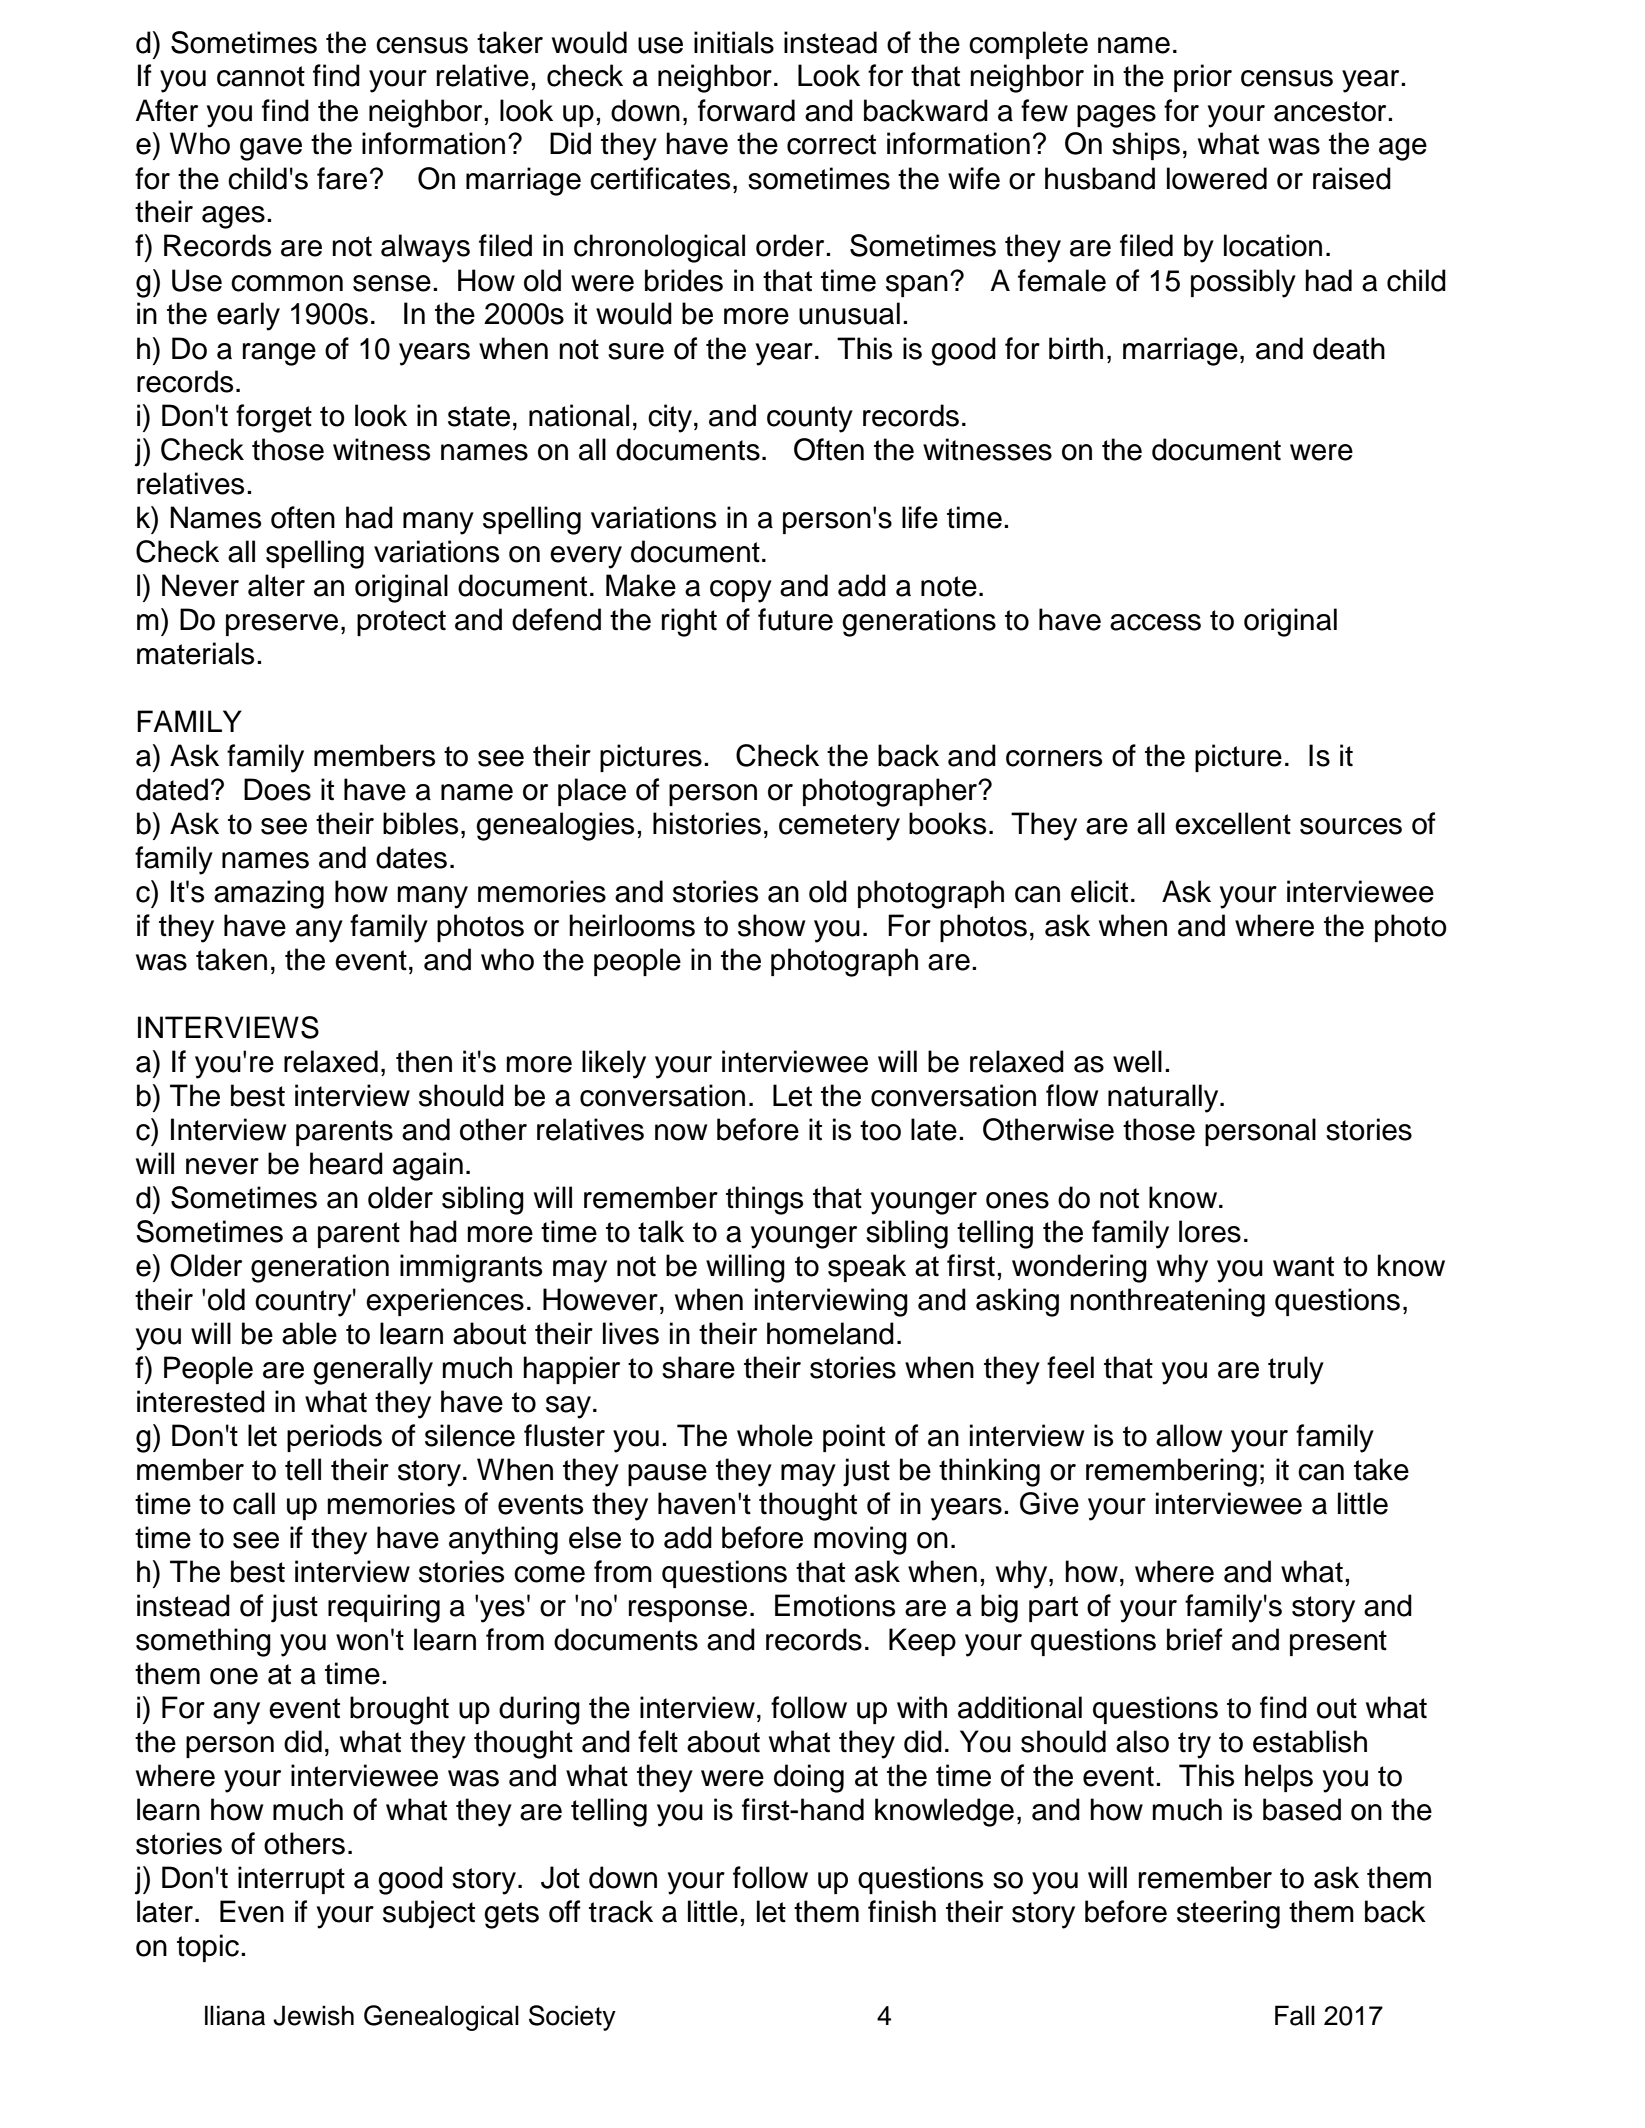 This screenshot has height=2128, width=1645. What do you see at coordinates (424, 1061) in the screenshot?
I see `then` at bounding box center [424, 1061].
